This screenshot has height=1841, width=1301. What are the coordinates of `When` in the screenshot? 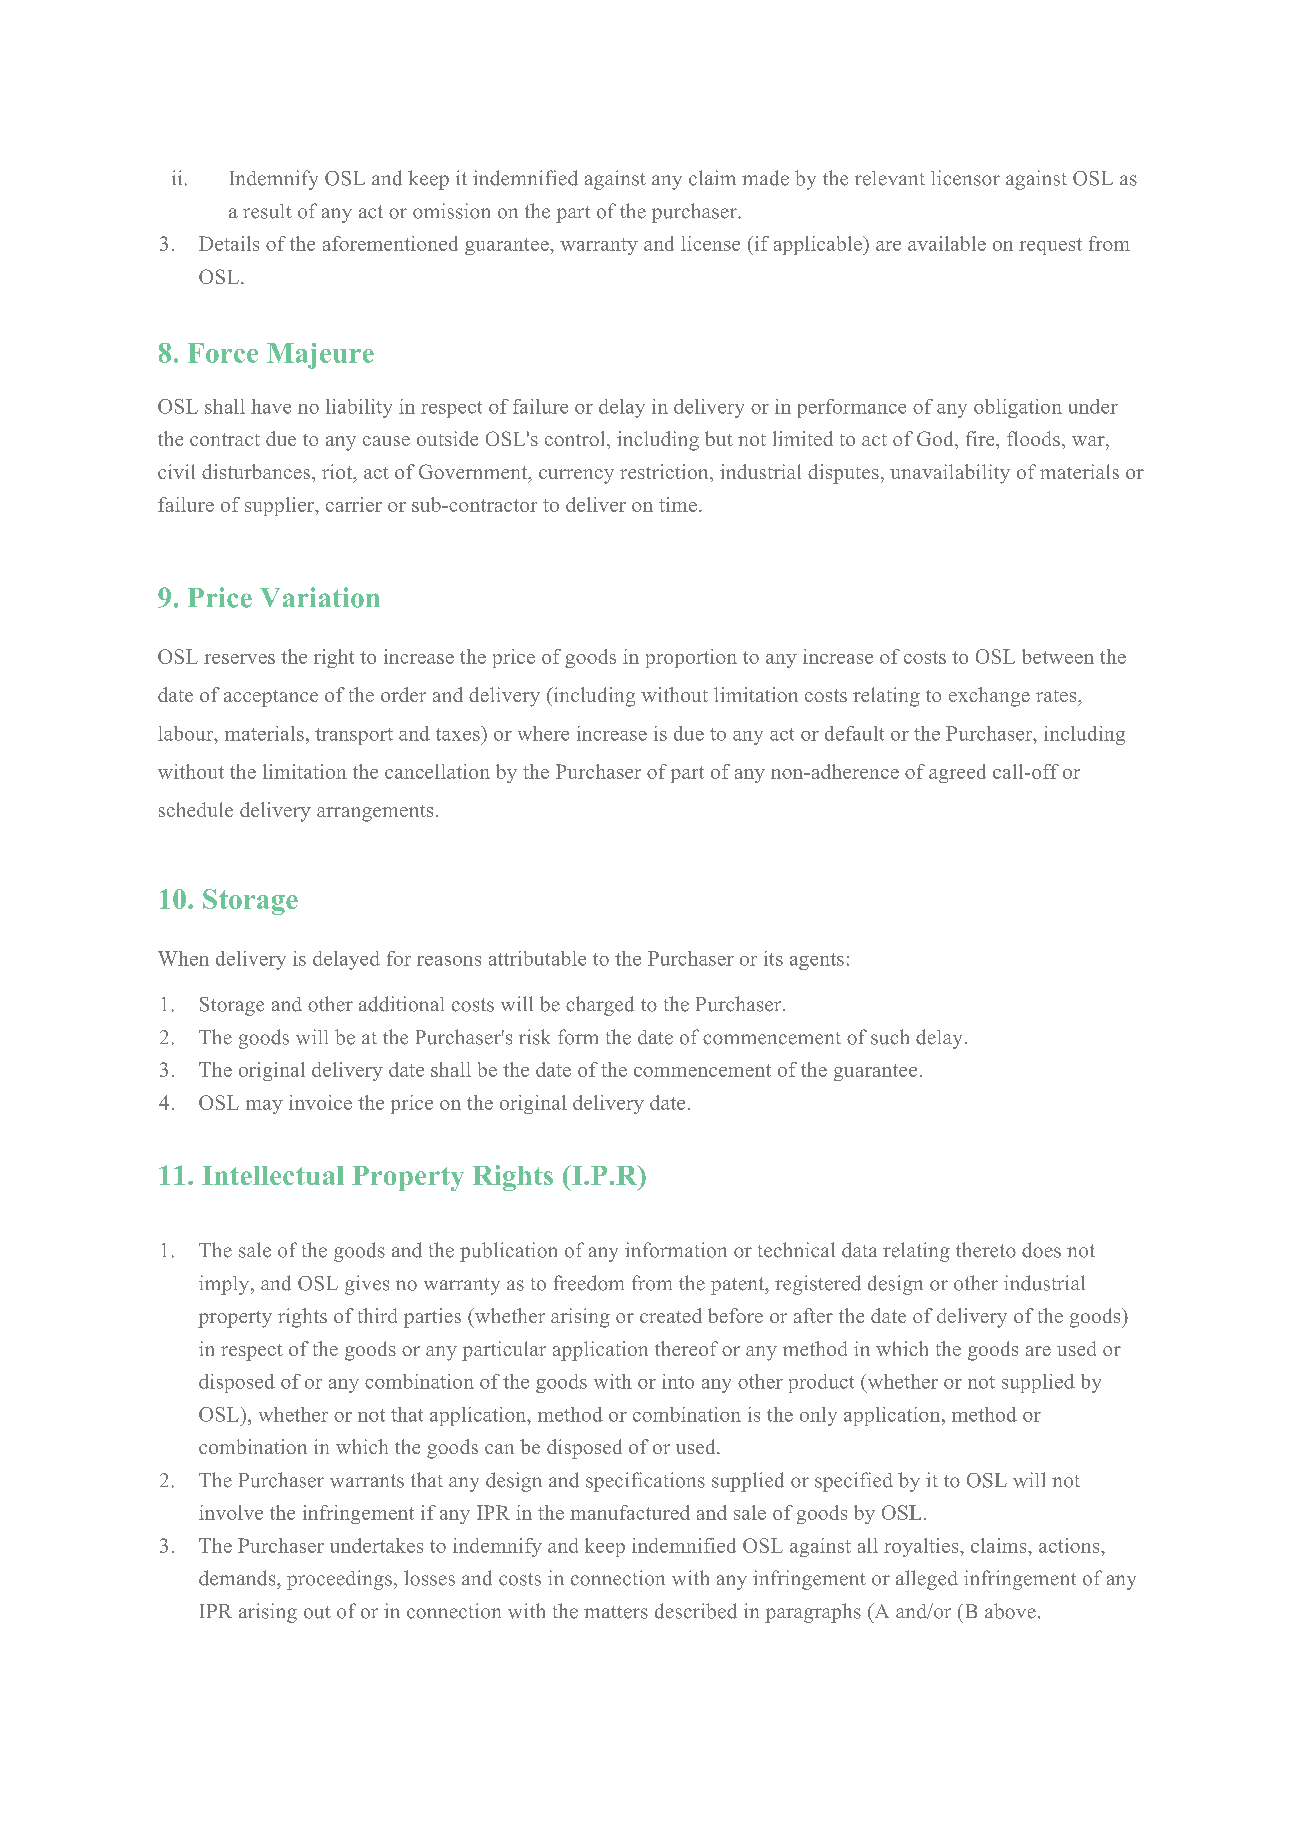 It's located at (183, 958).
